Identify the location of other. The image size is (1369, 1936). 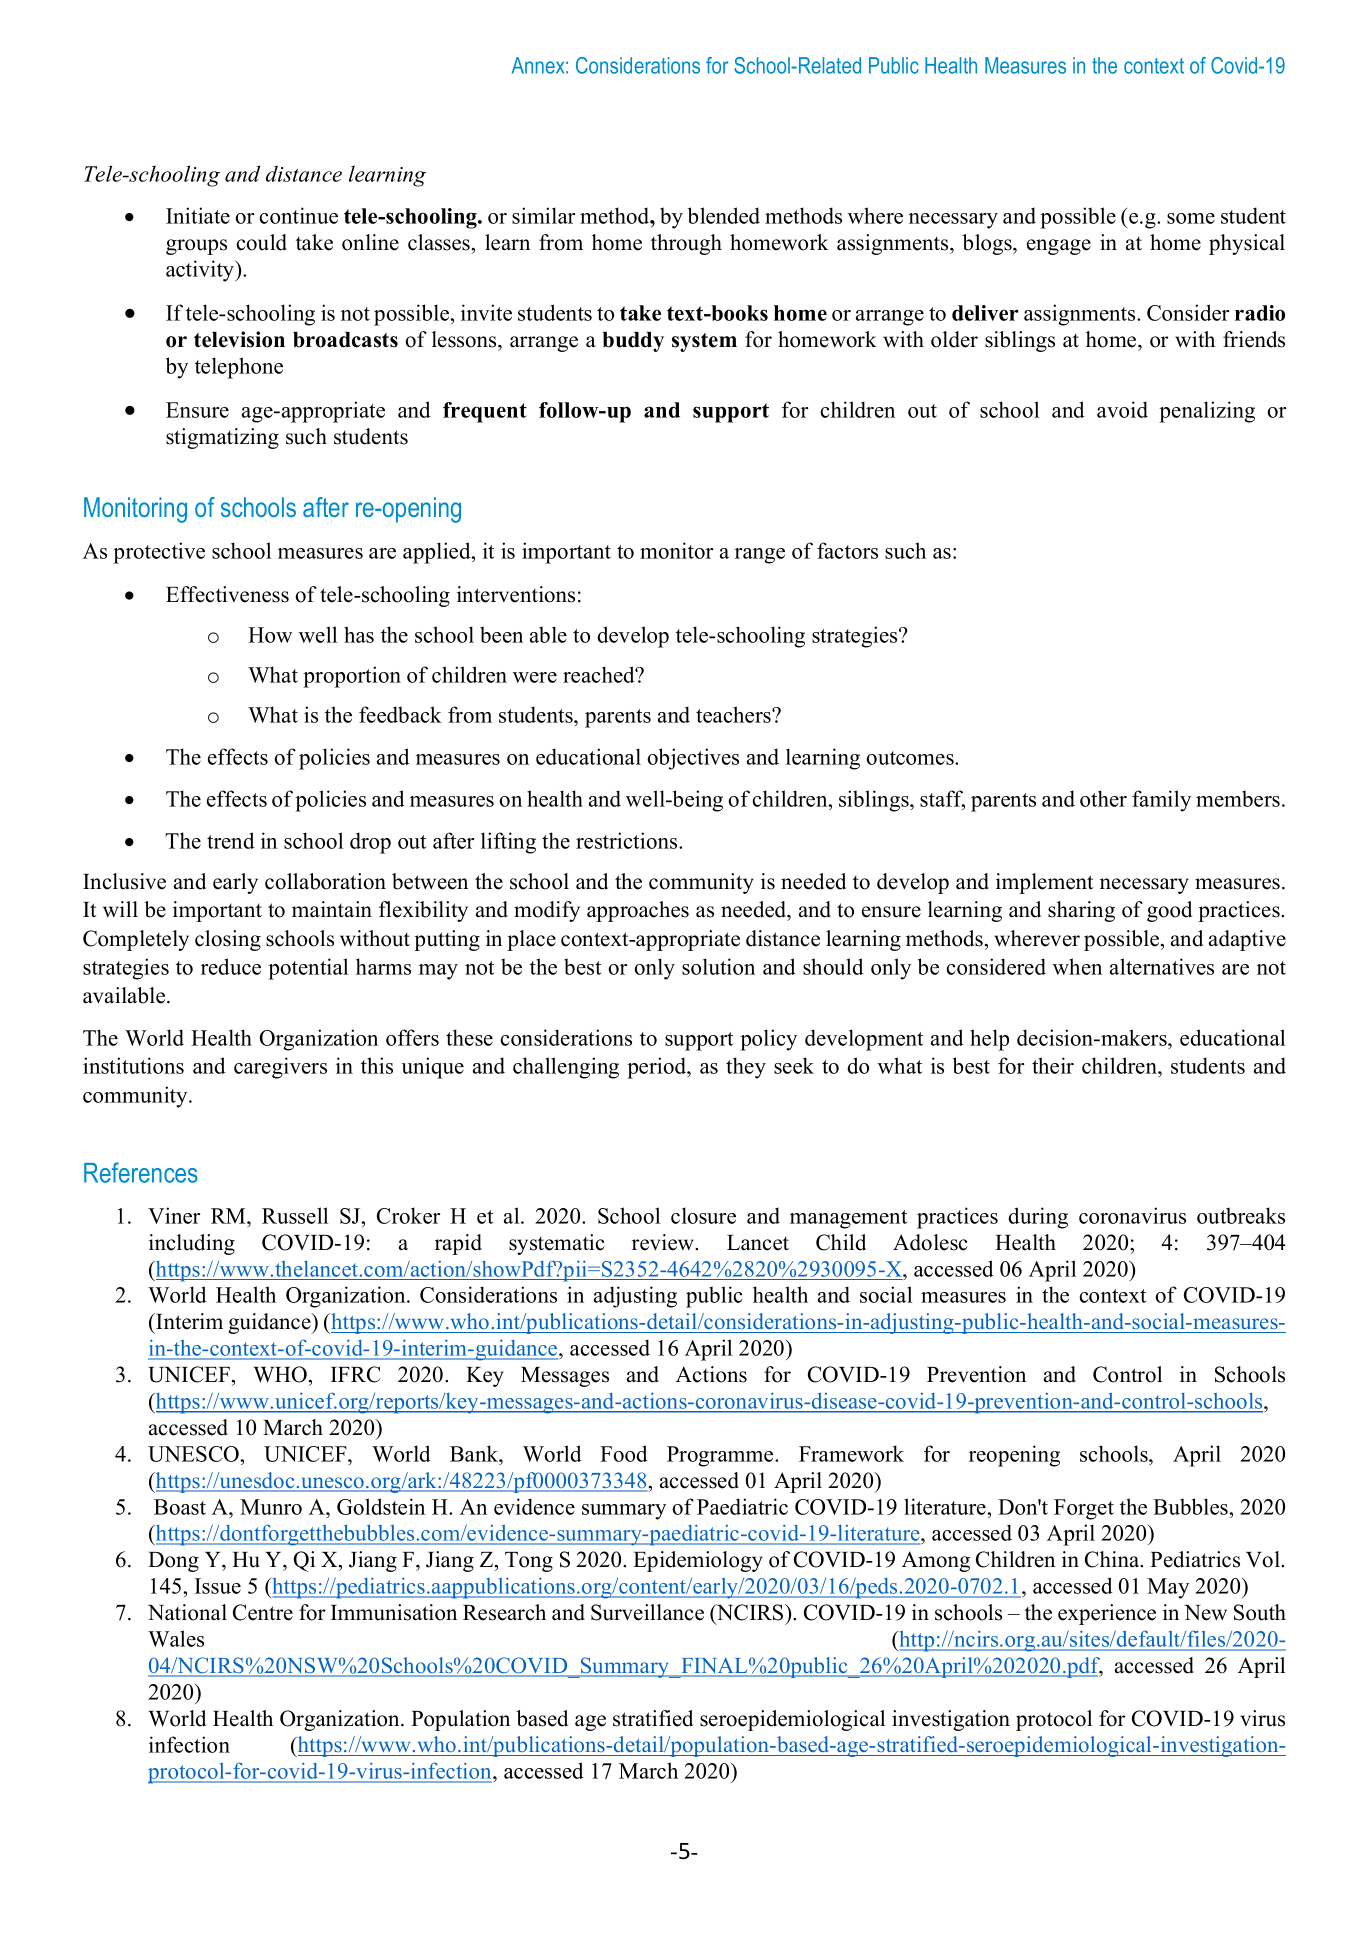
(1103, 798).
